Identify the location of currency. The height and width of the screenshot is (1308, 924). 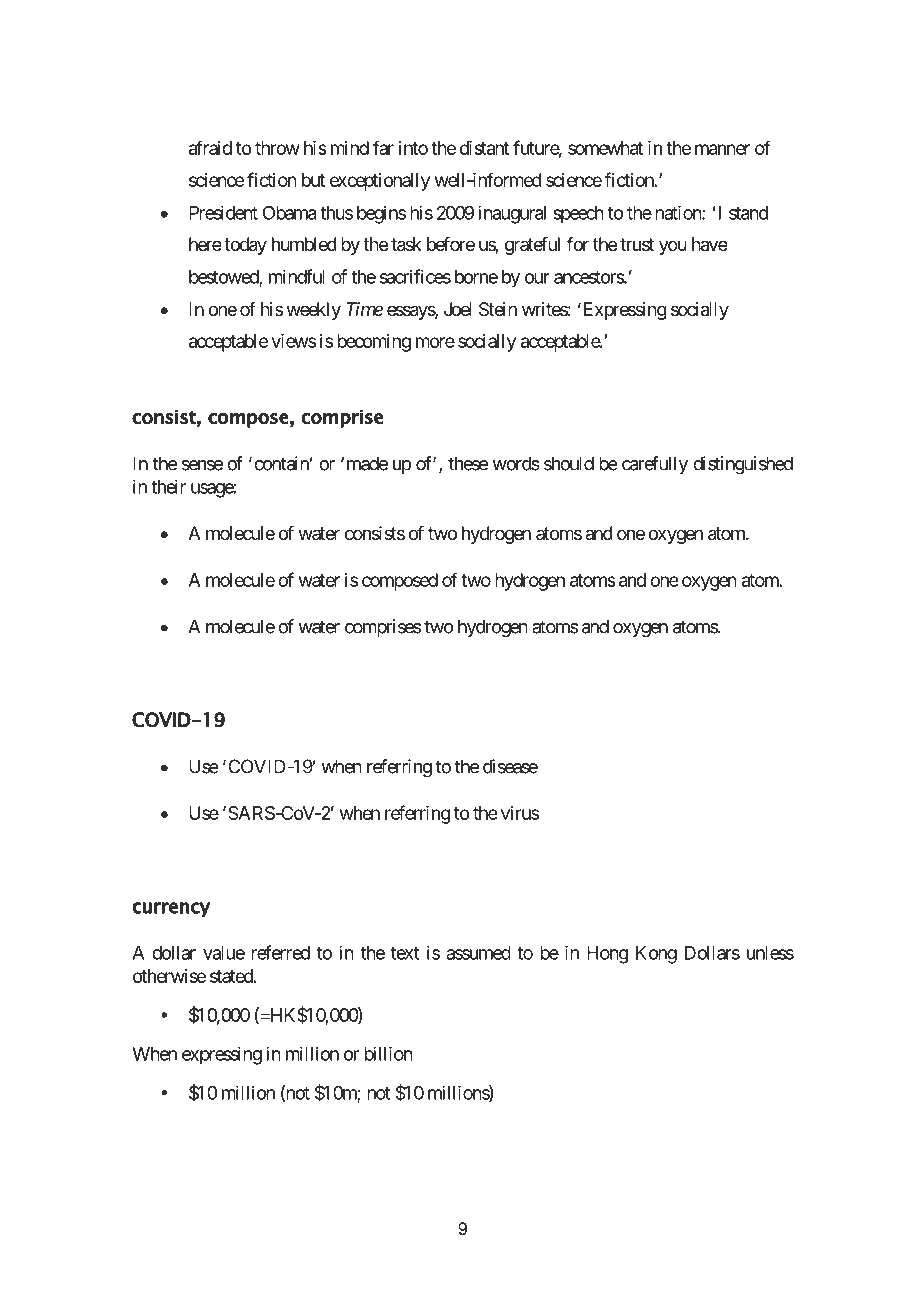
(171, 909).
